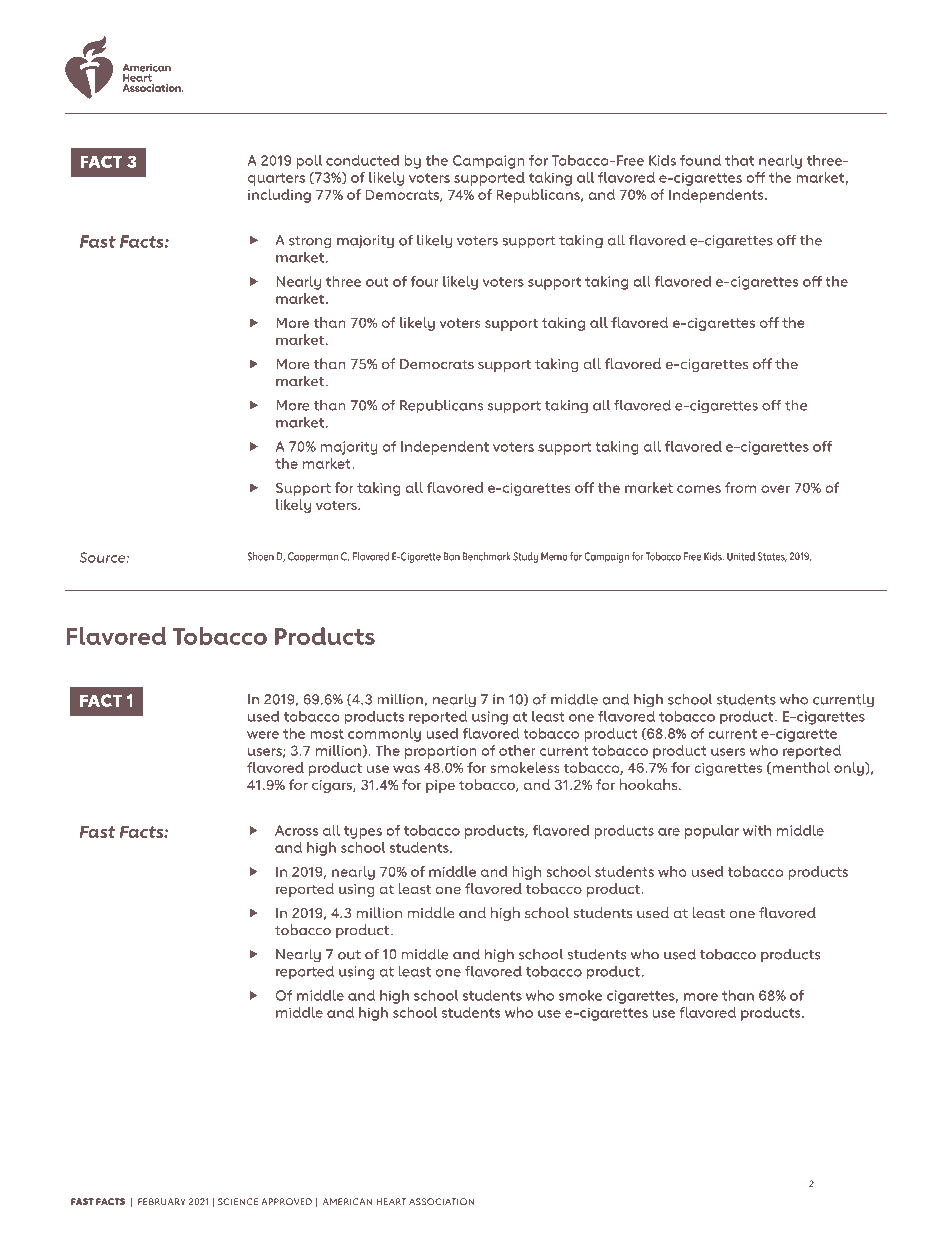 This page has width=952, height=1233. I want to click on ASSOCIATION, so click(441, 1201).
